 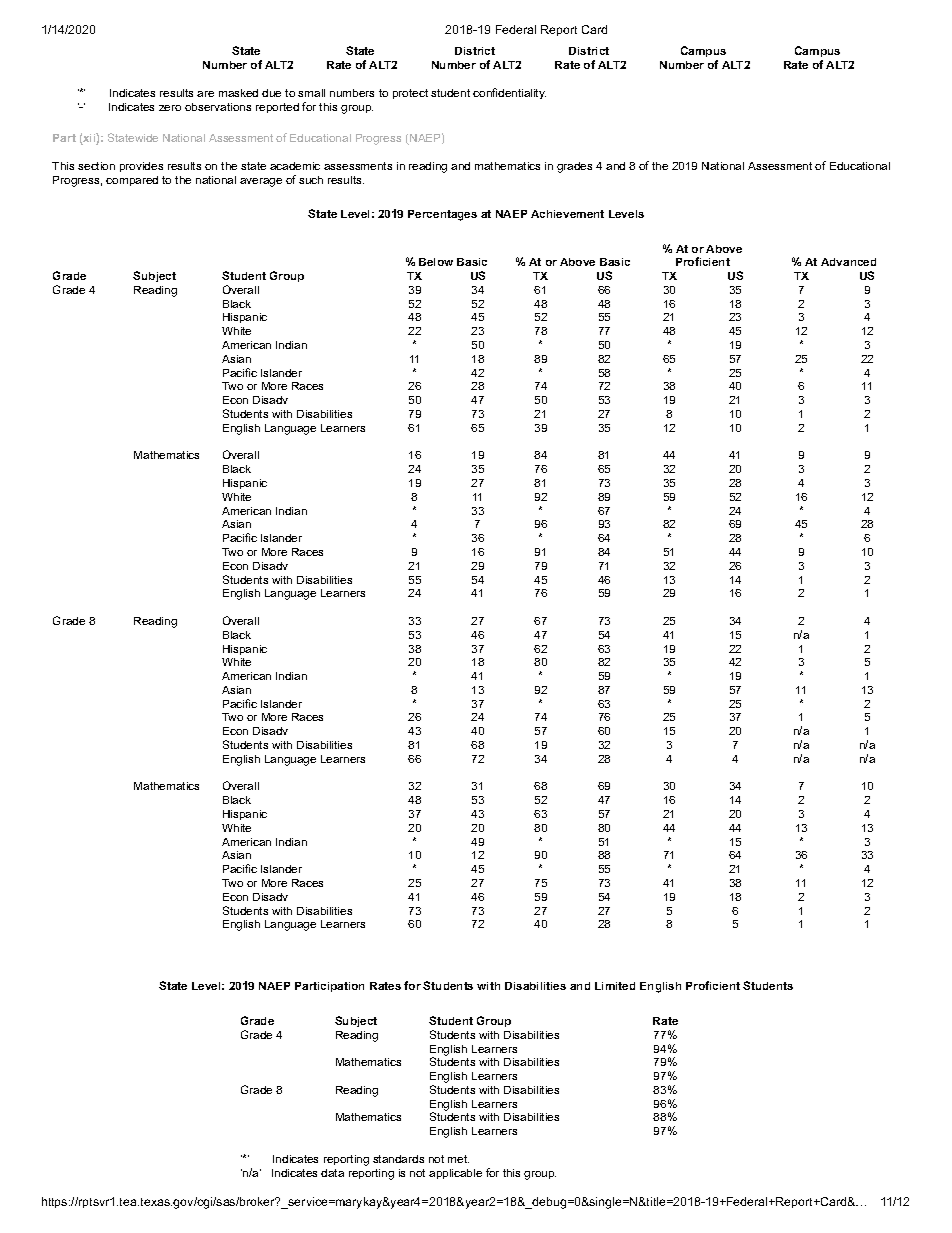 I want to click on Limited, so click(x=615, y=986).
